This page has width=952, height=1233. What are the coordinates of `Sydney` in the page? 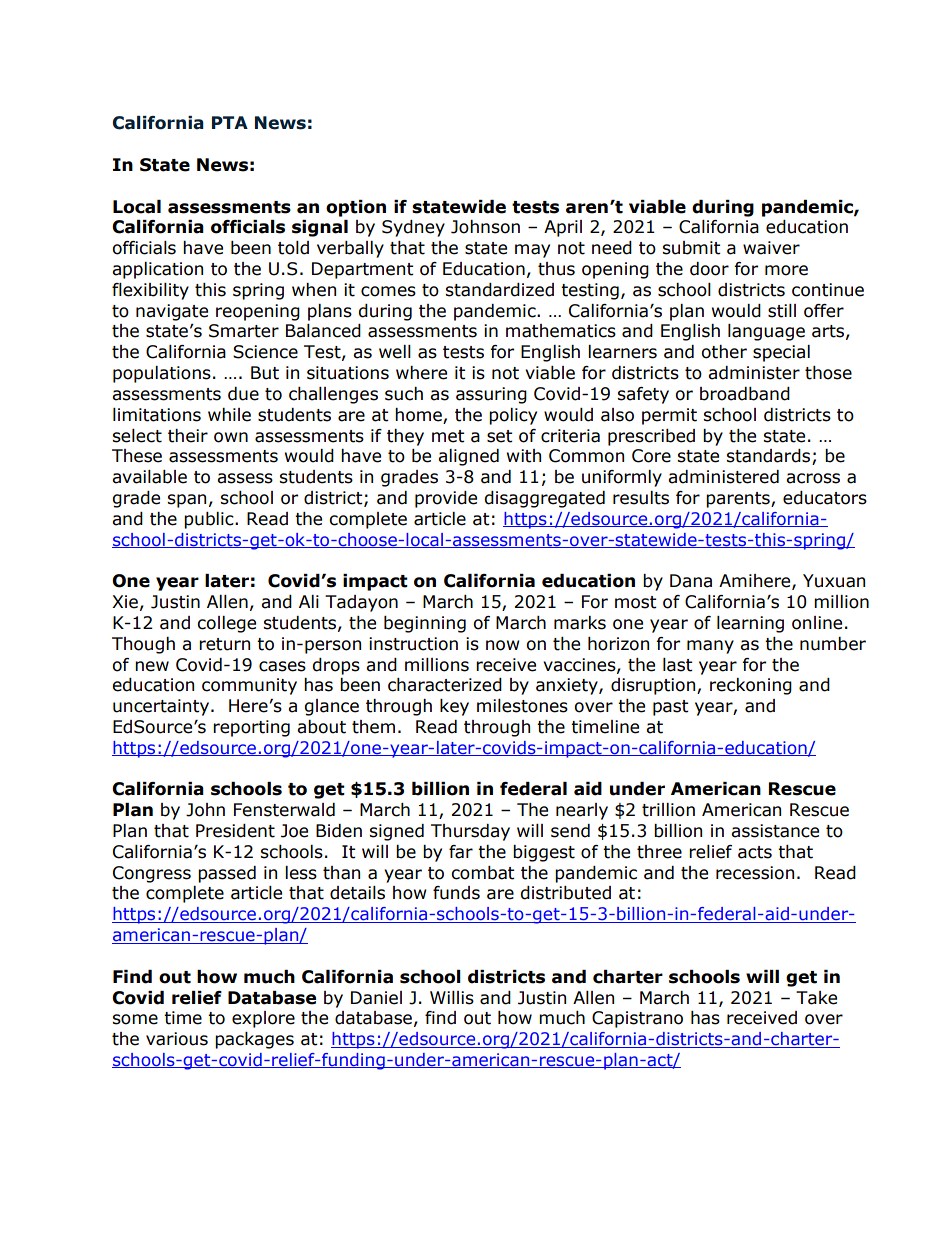 It's located at (413, 228).
